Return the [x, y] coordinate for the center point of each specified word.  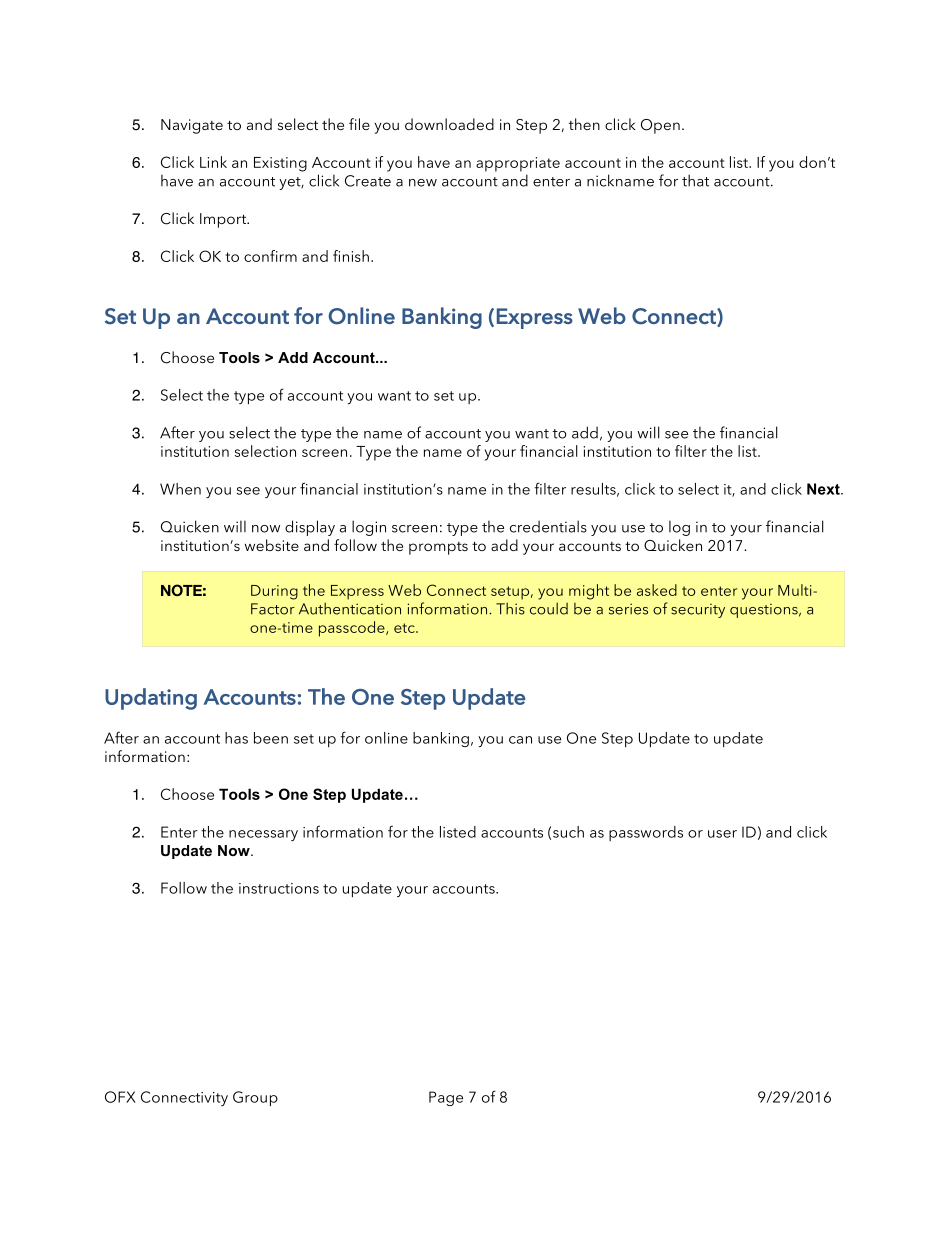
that [695, 180]
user [722, 834]
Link [213, 162]
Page [446, 1098]
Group [255, 1098]
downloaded [449, 124]
